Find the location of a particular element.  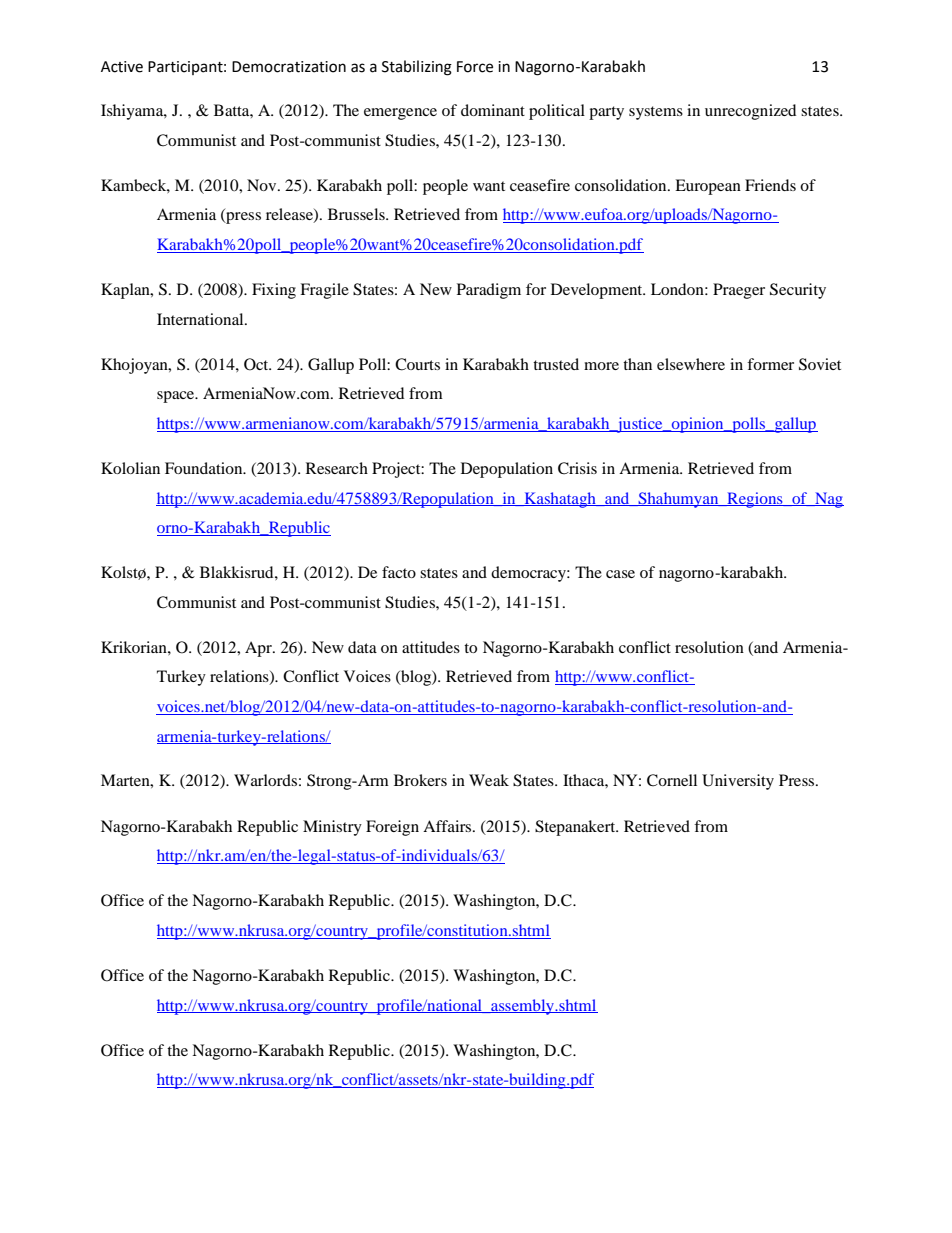

Democratization is located at coordinates (289, 67).
